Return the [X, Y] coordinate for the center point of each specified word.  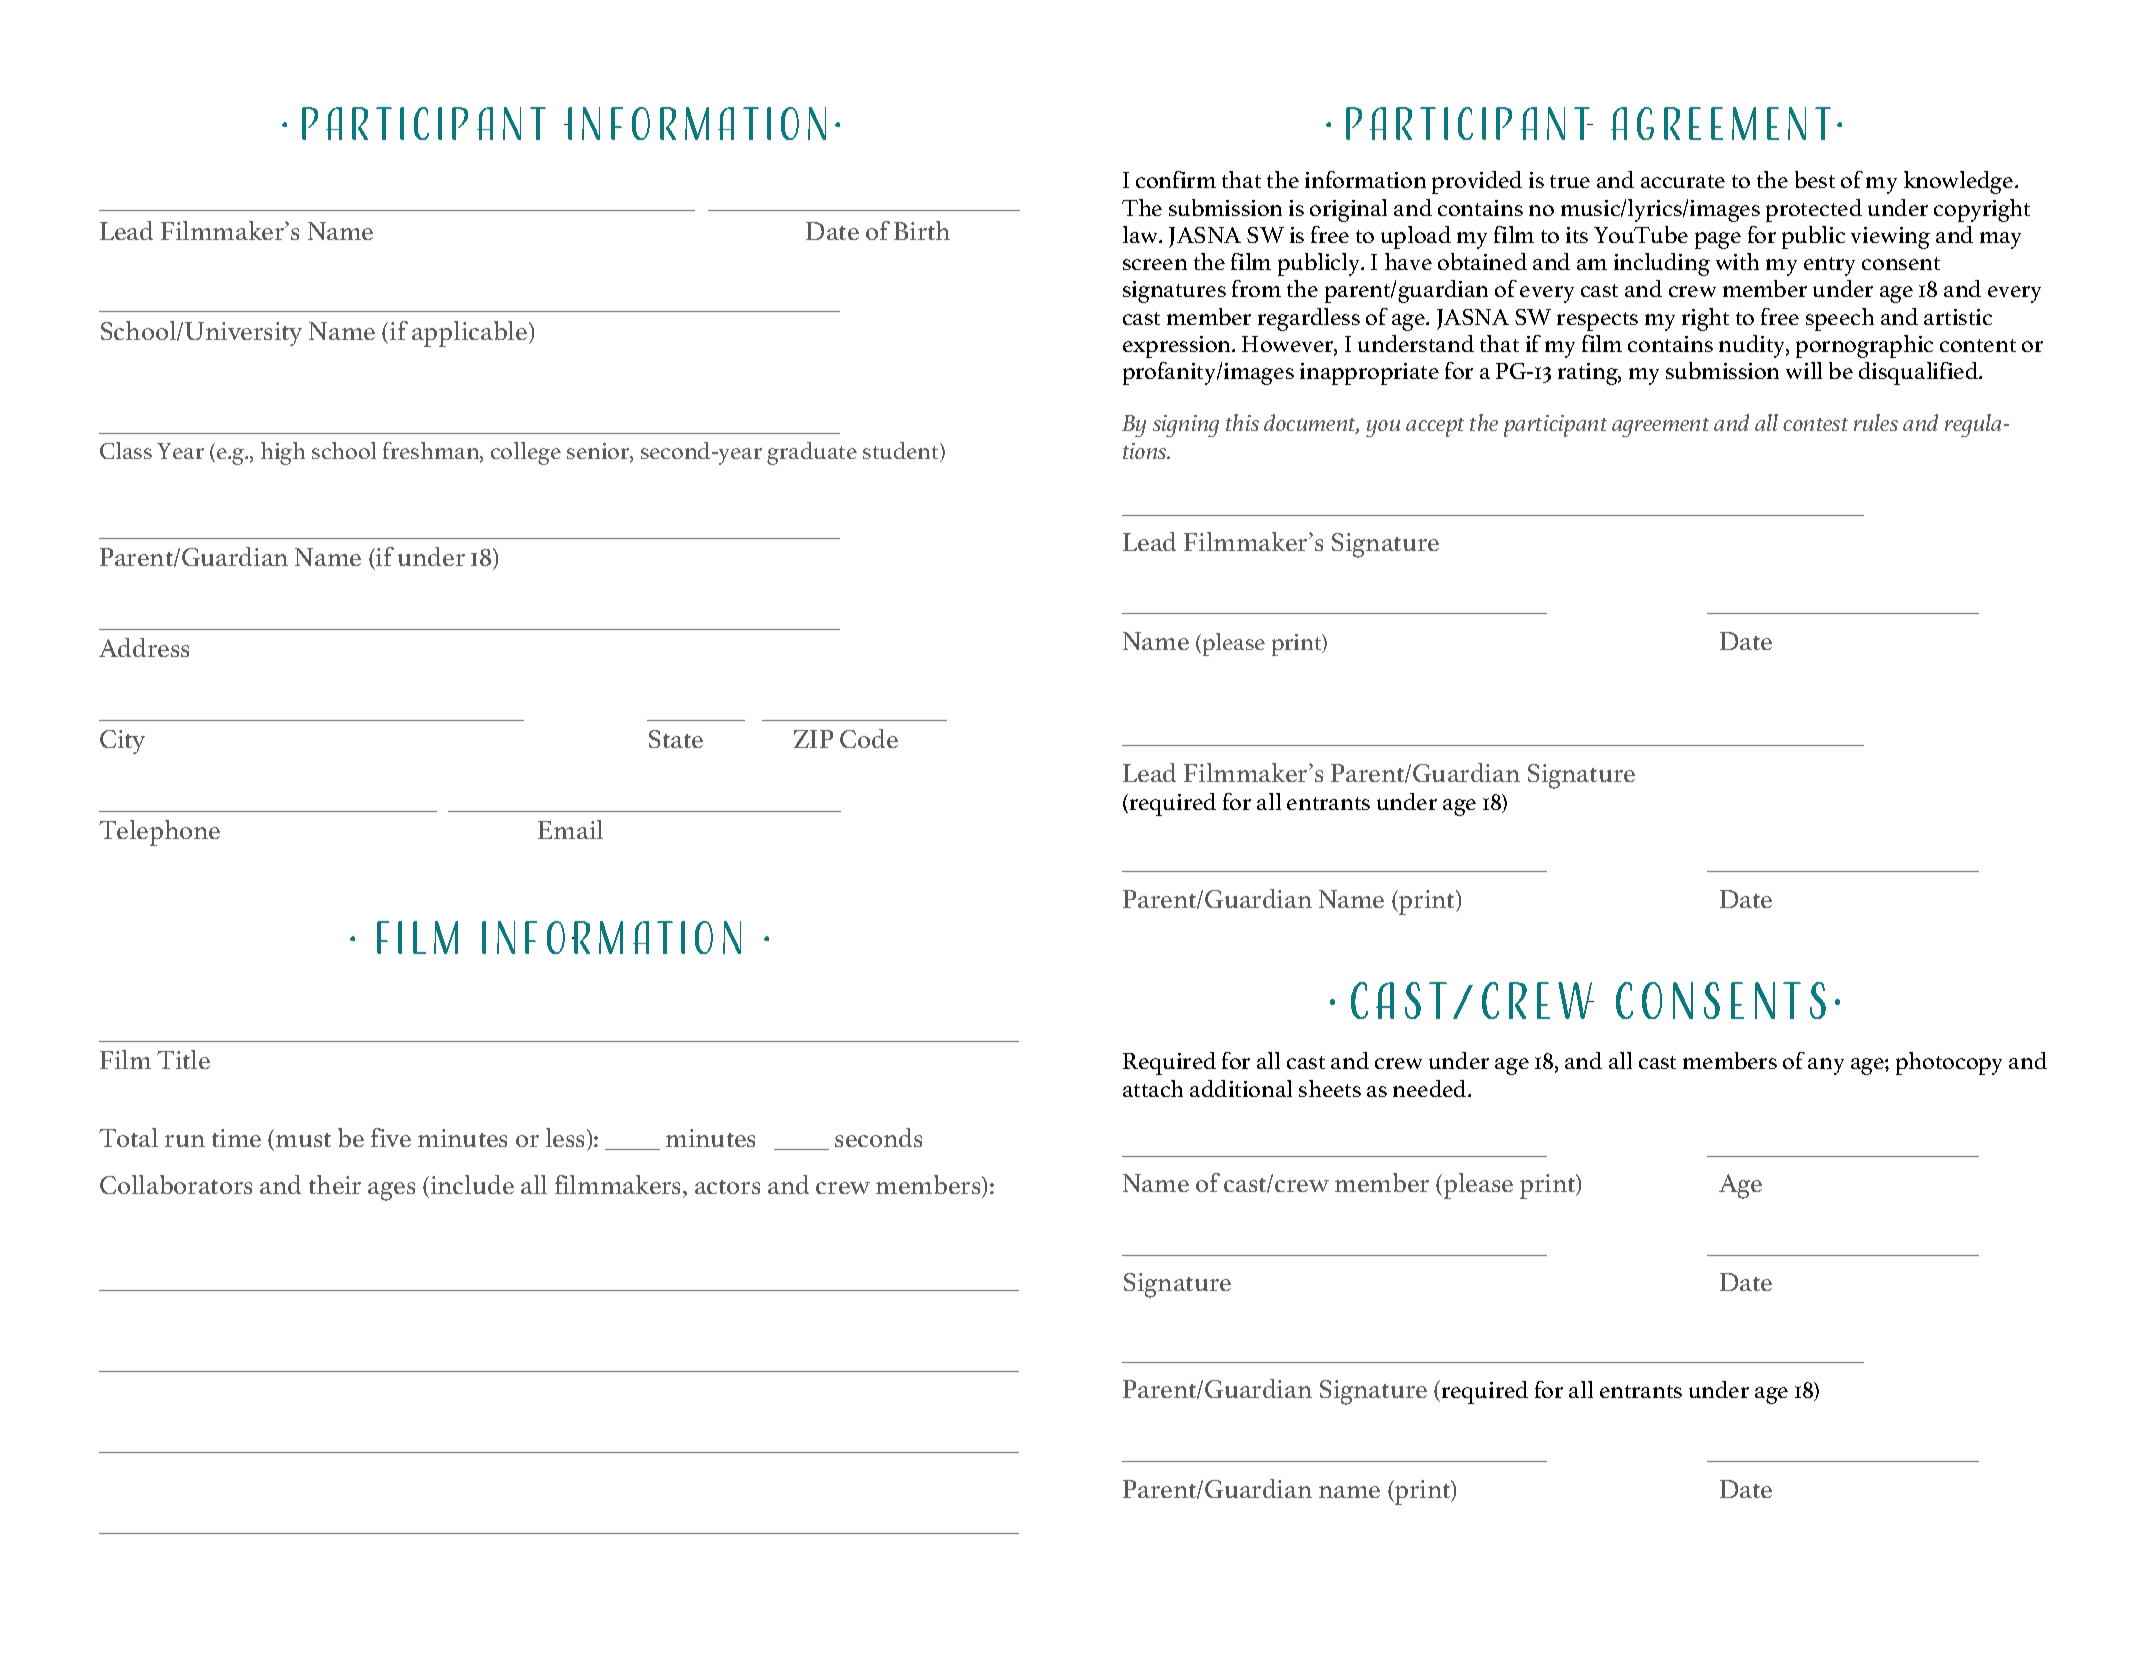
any [1826, 1066]
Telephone [159, 833]
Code [869, 738]
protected [1814, 210]
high [283, 453]
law [1142, 234]
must [303, 1140]
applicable [471, 334]
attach [1153, 1088]
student [902, 452]
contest [1815, 424]
